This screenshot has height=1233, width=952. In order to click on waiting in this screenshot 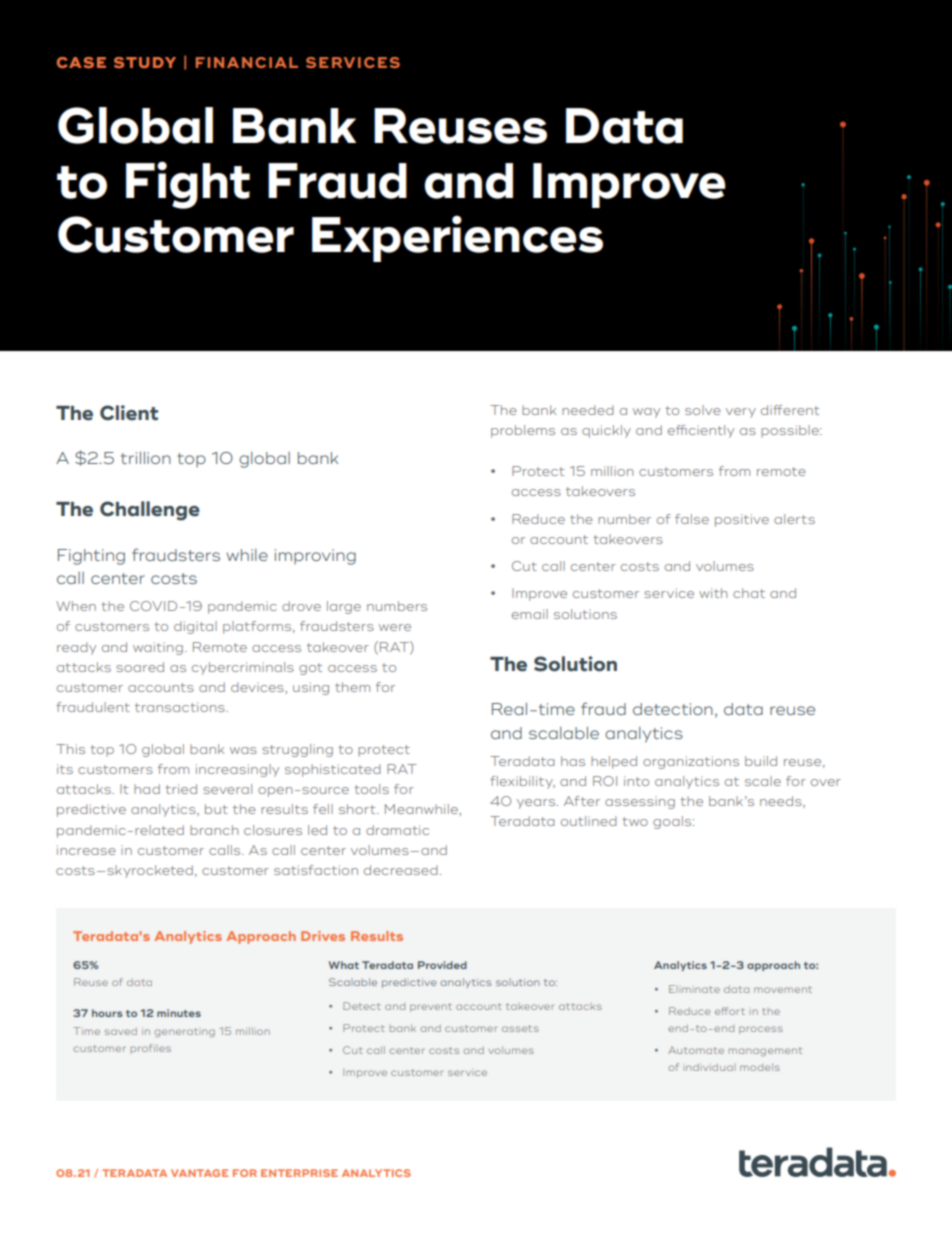, I will do `click(158, 648)`.
